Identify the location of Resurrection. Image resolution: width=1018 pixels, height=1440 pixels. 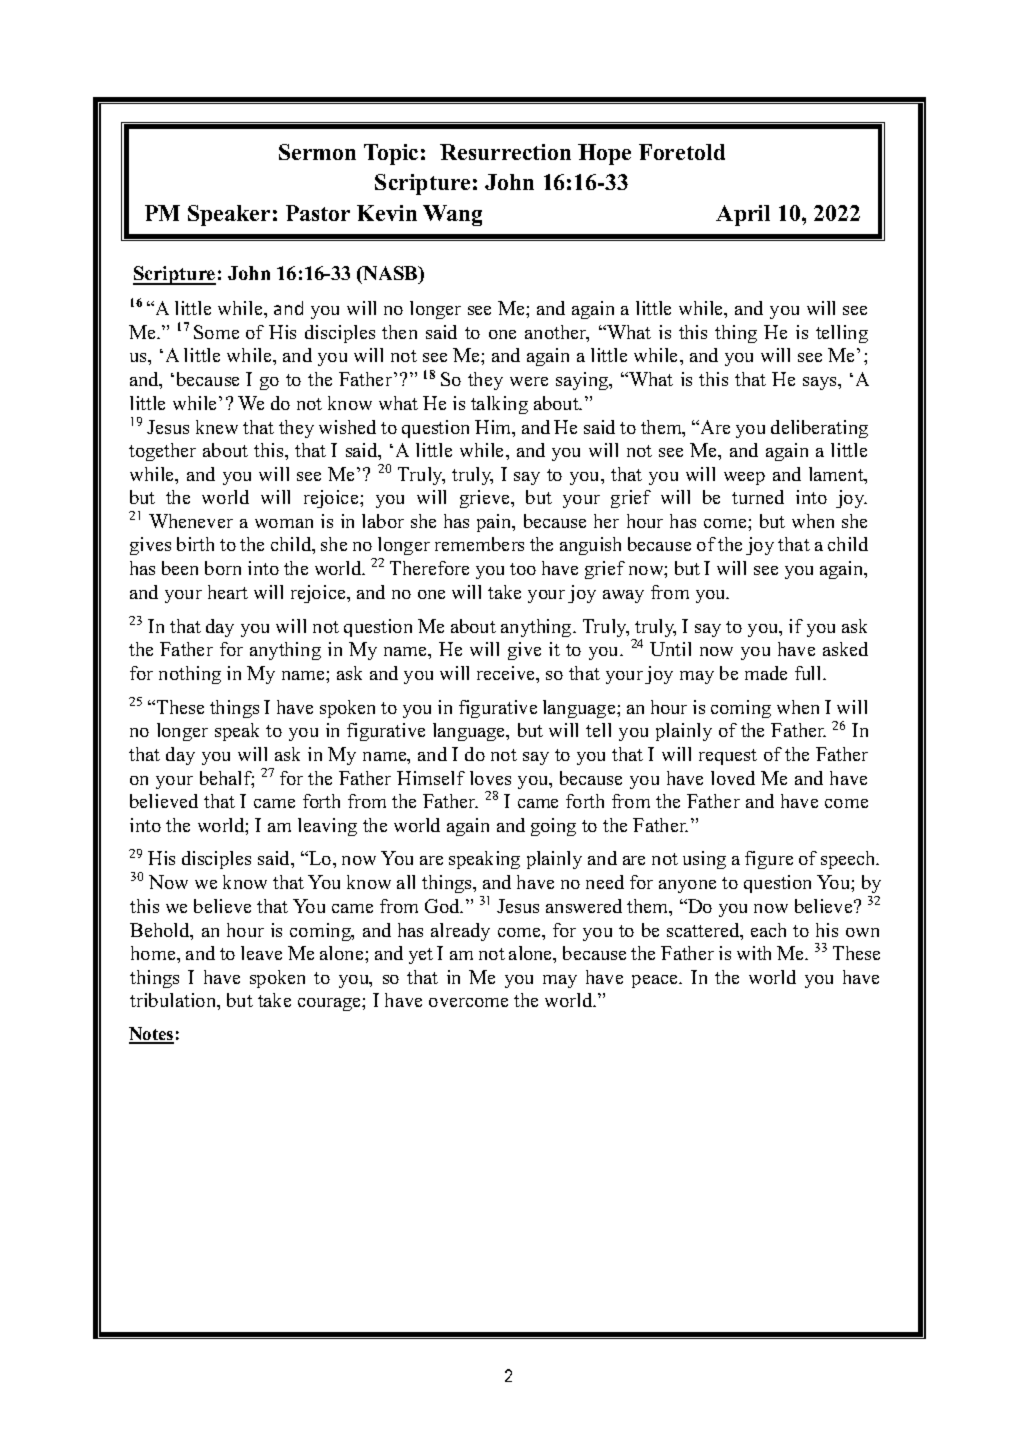
(505, 152).
